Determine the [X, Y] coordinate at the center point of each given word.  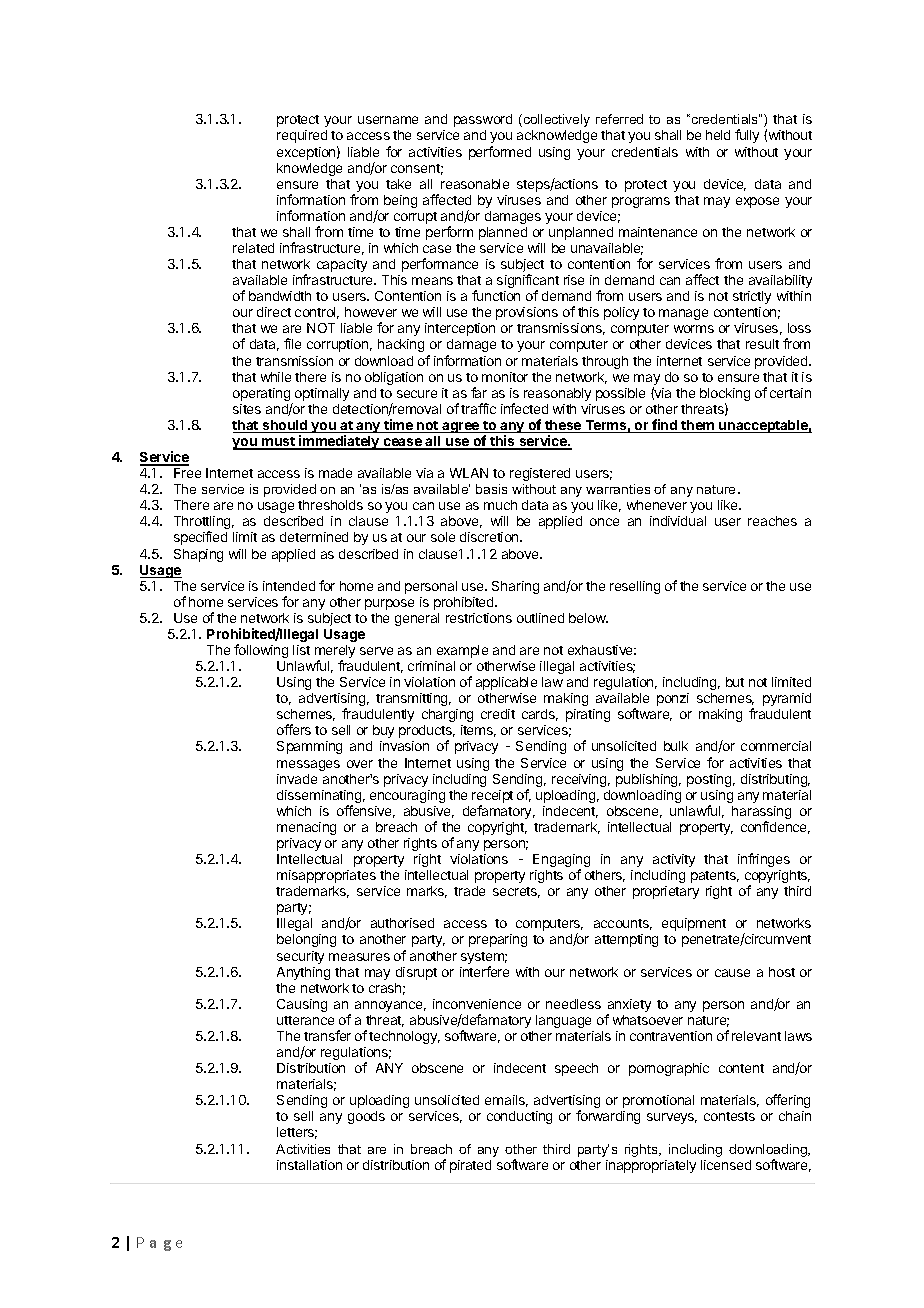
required [302, 136]
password [483, 120]
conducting [519, 1117]
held [718, 135]
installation [309, 1165]
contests [729, 1116]
